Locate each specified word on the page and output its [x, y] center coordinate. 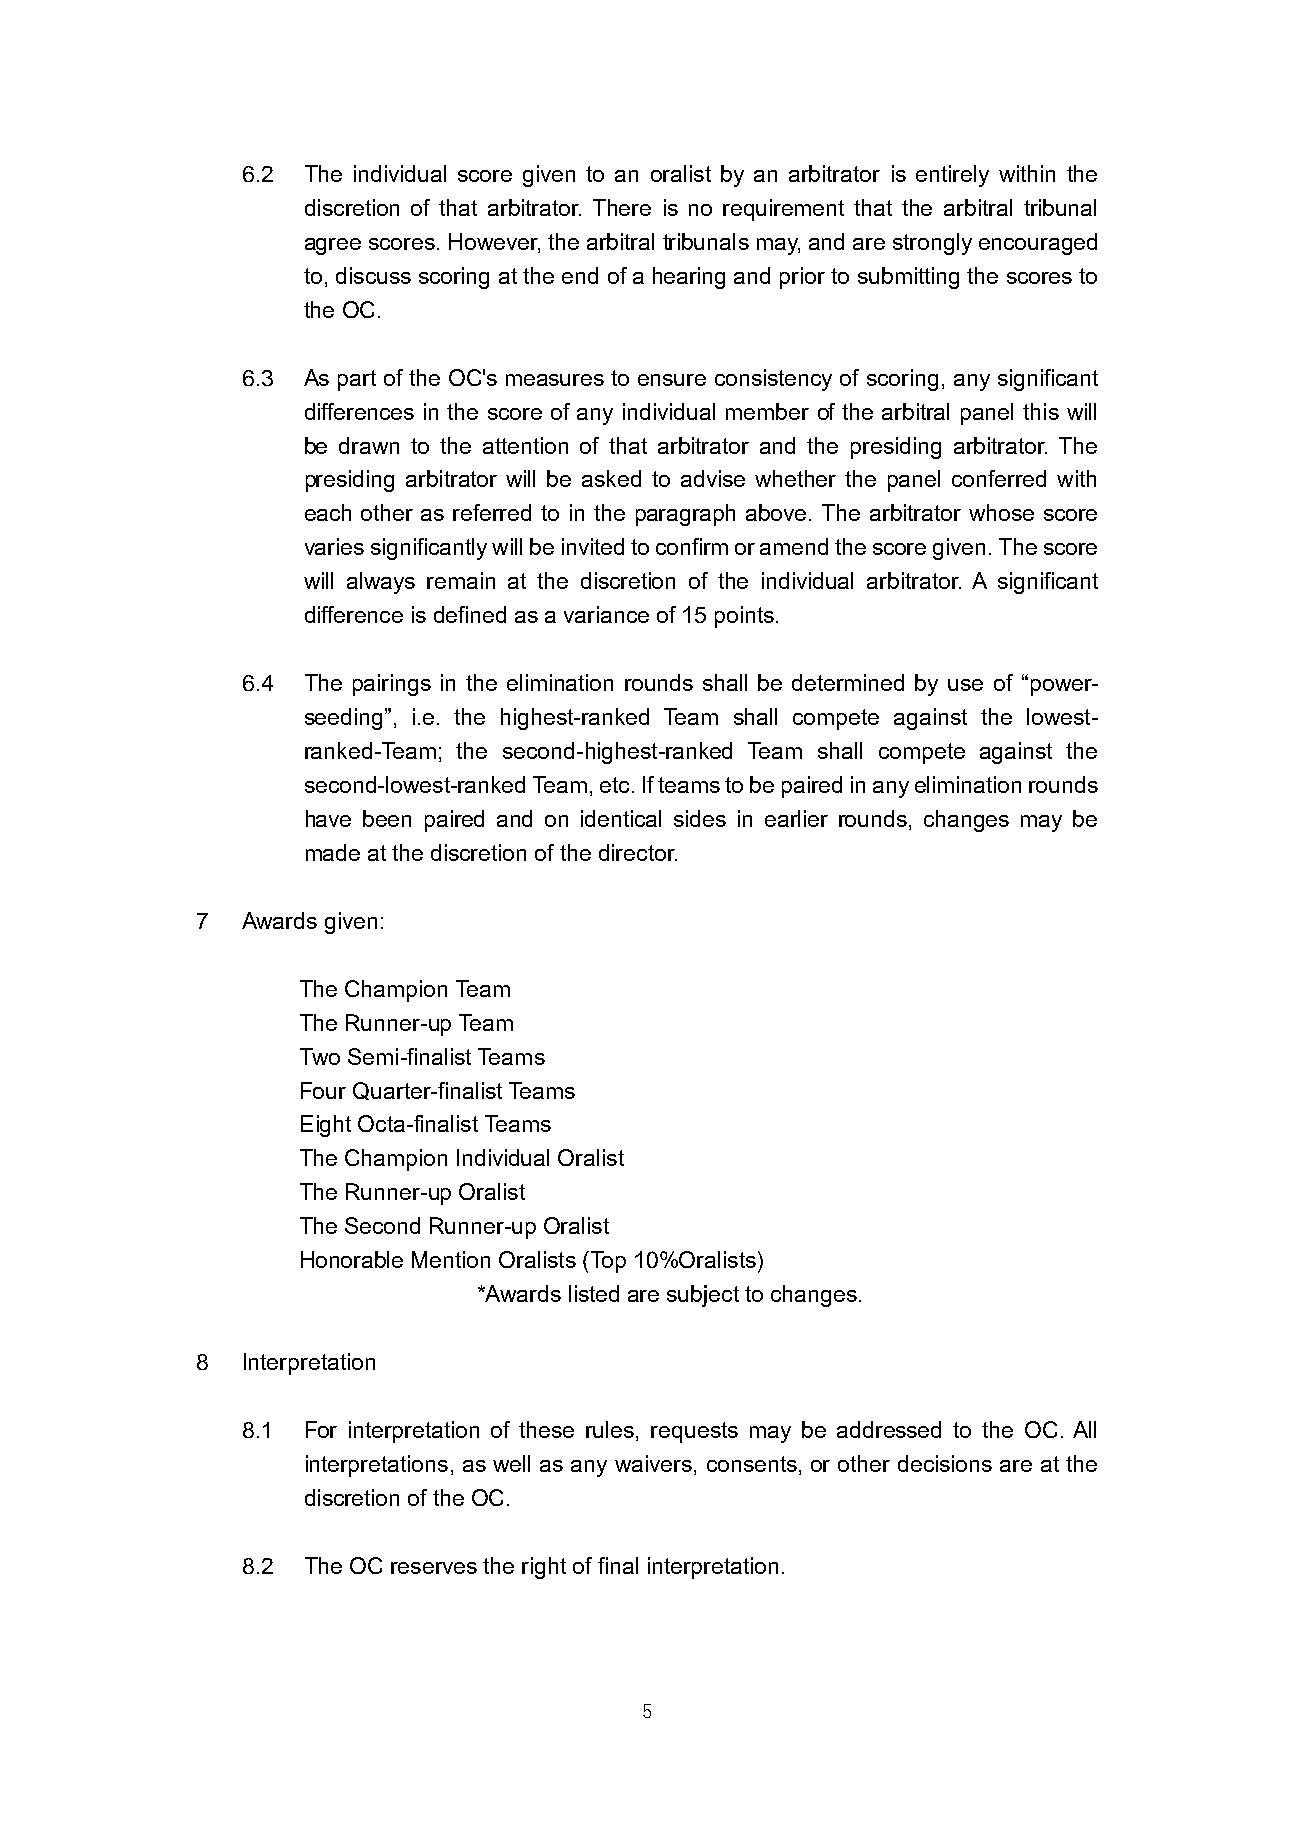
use [965, 685]
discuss [373, 275]
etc [614, 785]
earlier [796, 818]
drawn [369, 445]
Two [320, 1056]
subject [703, 1296]
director [638, 852]
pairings [392, 685]
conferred [999, 478]
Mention [451, 1259]
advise [713, 478]
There [622, 207]
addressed [889, 1429]
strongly [932, 244]
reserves [434, 1568]
